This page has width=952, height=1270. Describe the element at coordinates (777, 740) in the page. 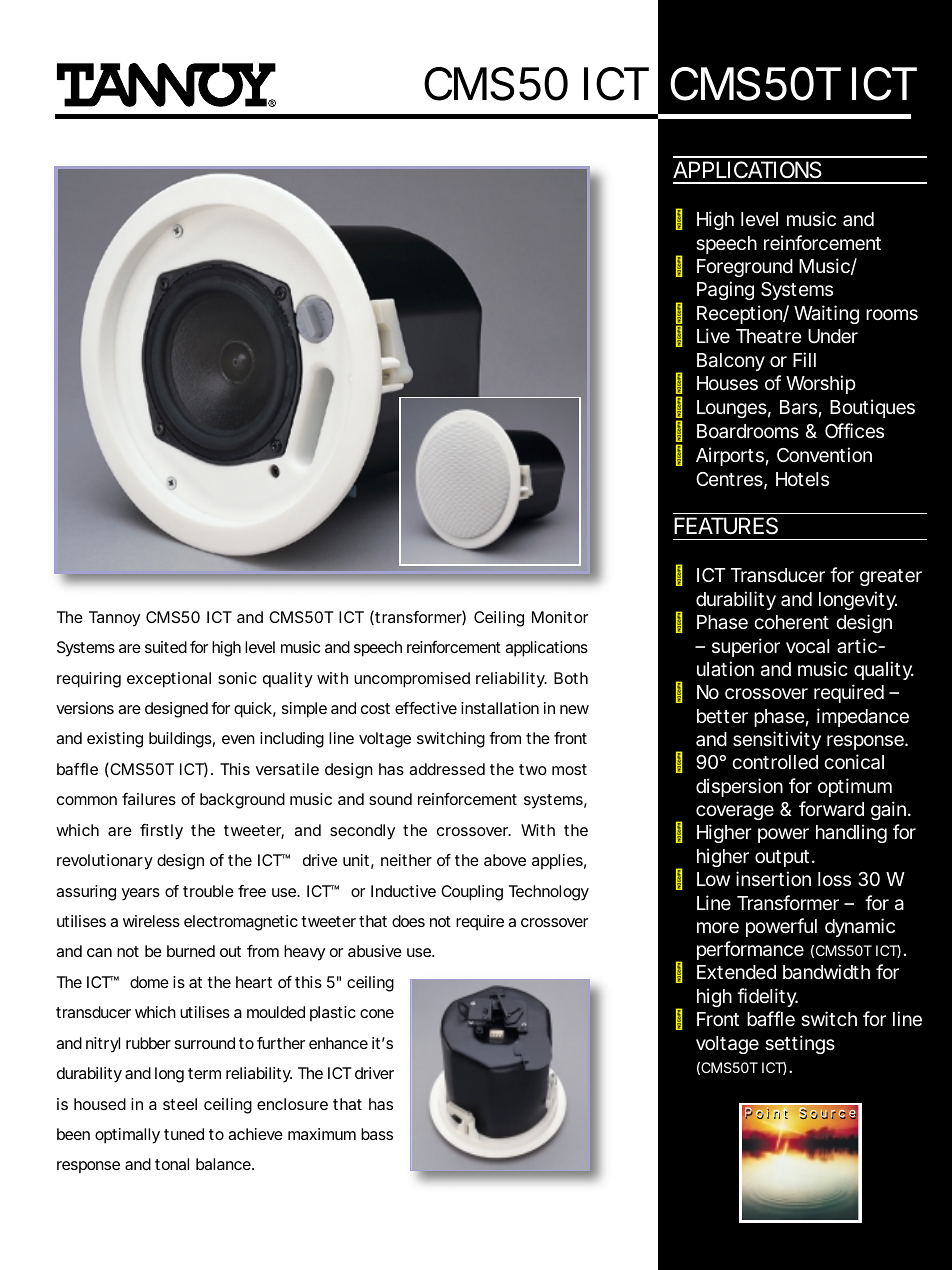

I see `sensitivity` at that location.
